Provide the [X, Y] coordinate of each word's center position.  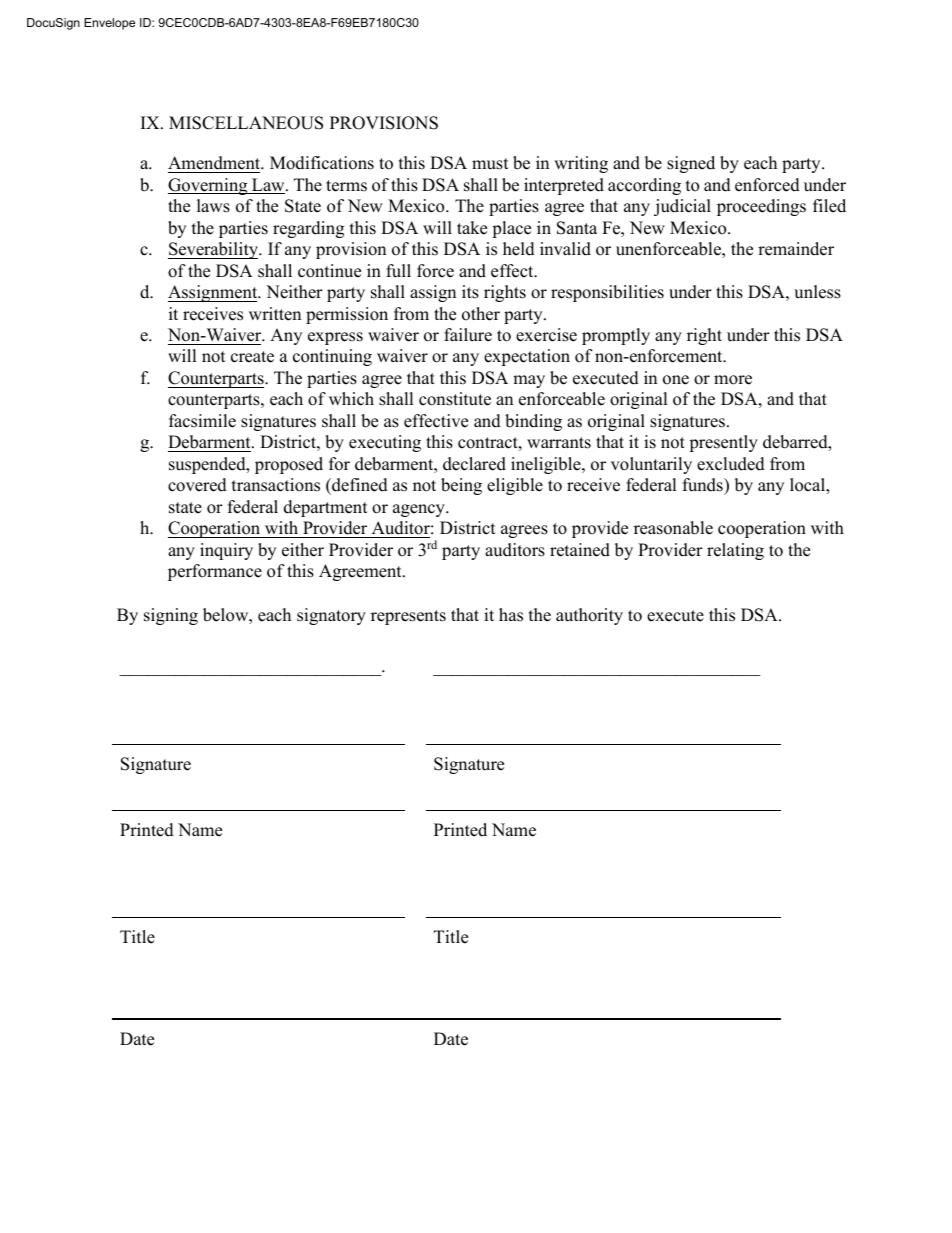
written [275, 314]
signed [691, 164]
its [470, 292]
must [490, 164]
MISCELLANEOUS [246, 123]
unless [817, 292]
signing [171, 616]
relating [735, 551]
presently [723, 443]
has [511, 615]
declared [474, 464]
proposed [289, 465]
